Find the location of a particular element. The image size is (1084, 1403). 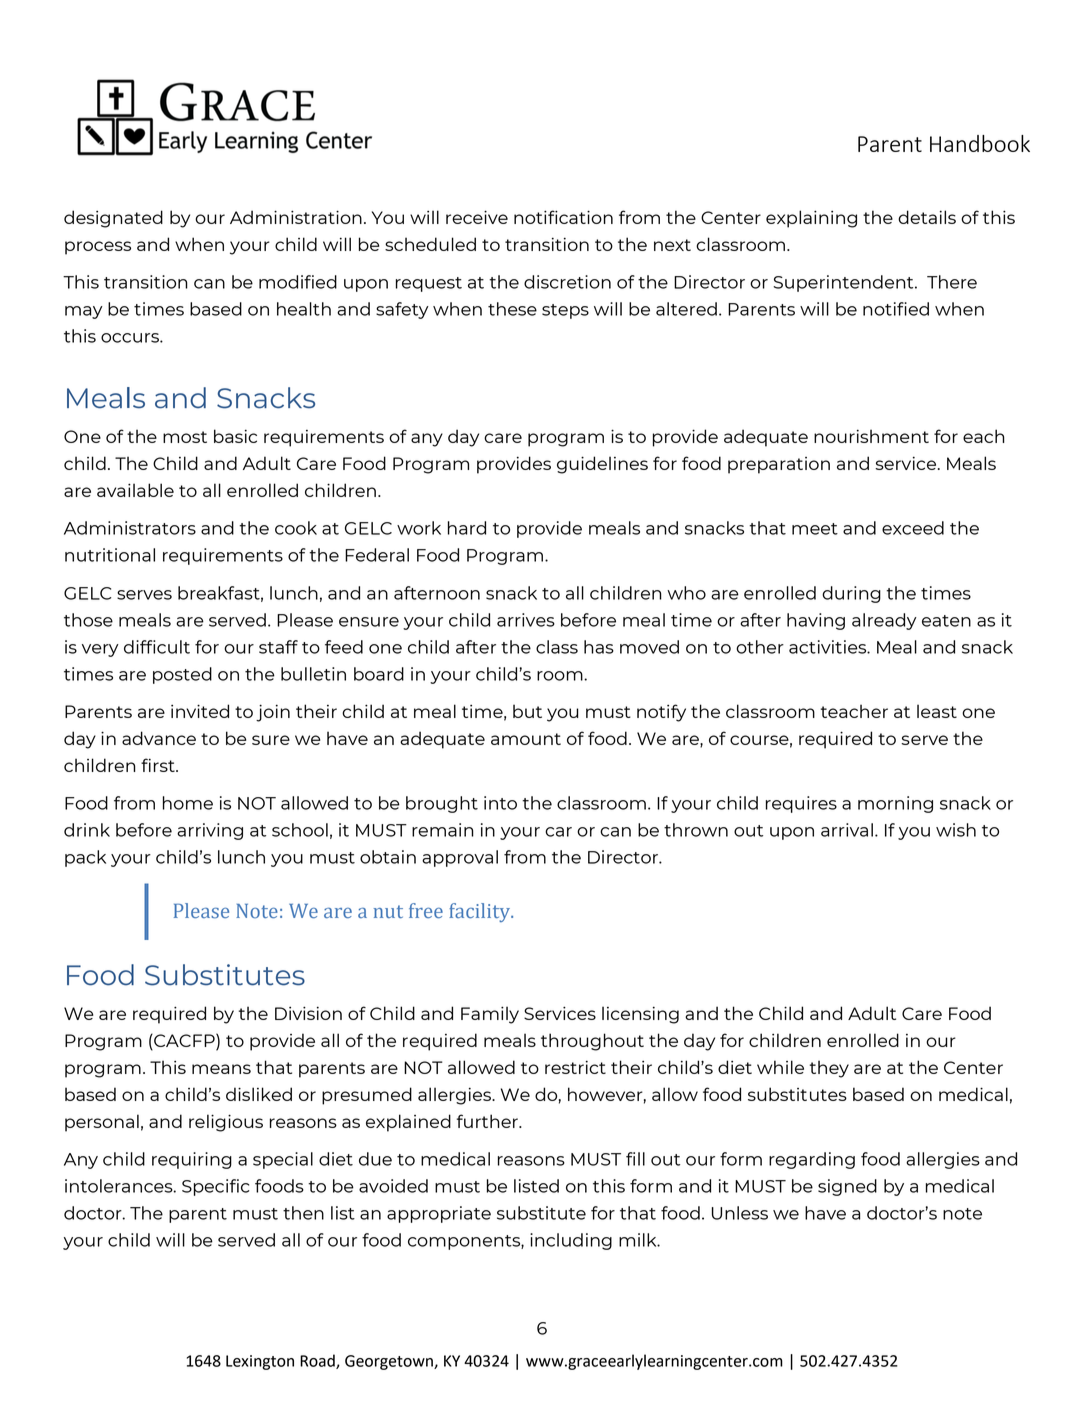

further is located at coordinates (488, 1121).
